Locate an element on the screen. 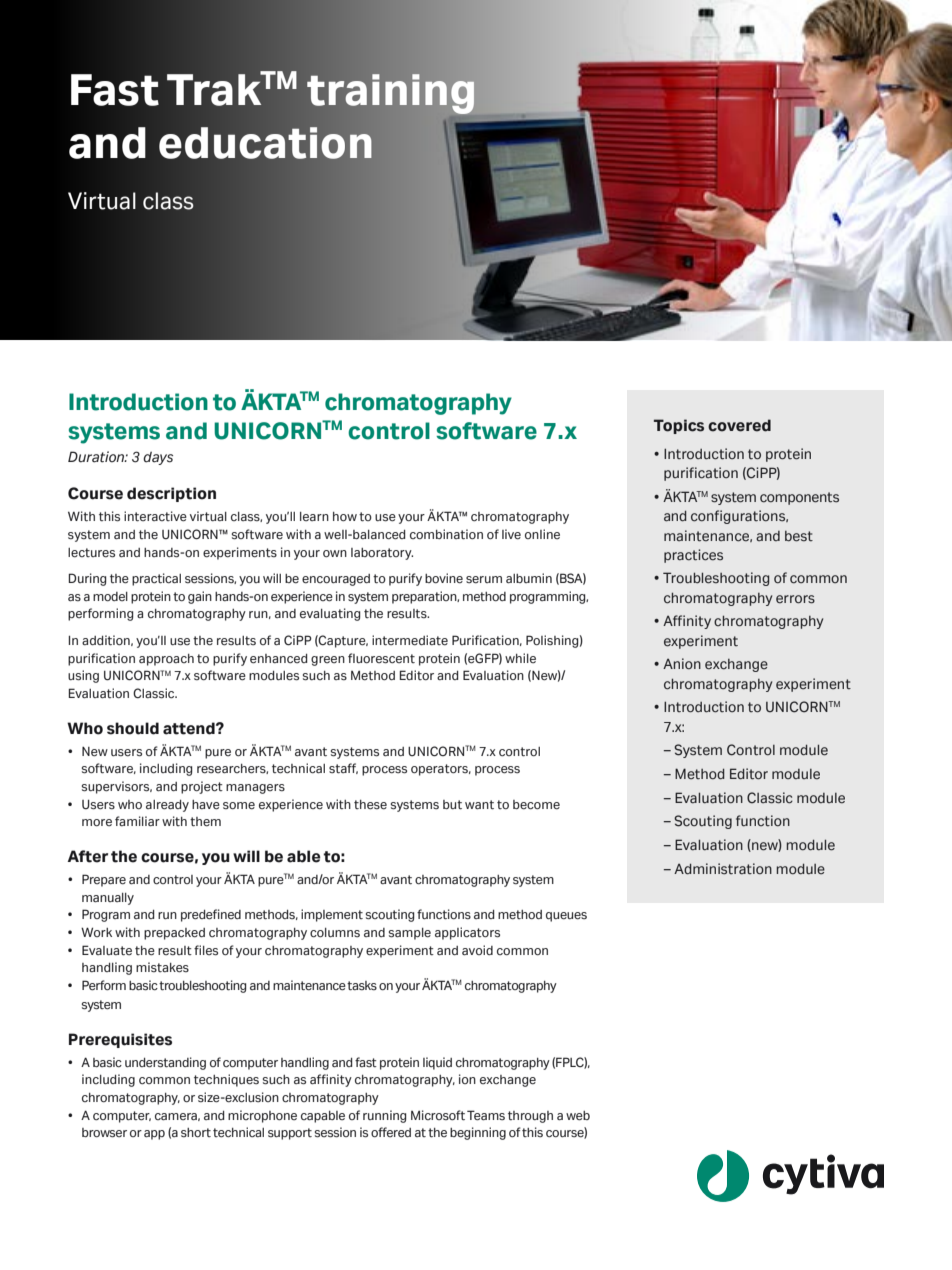 This screenshot has height=1270, width=952. education is located at coordinates (265, 143).
